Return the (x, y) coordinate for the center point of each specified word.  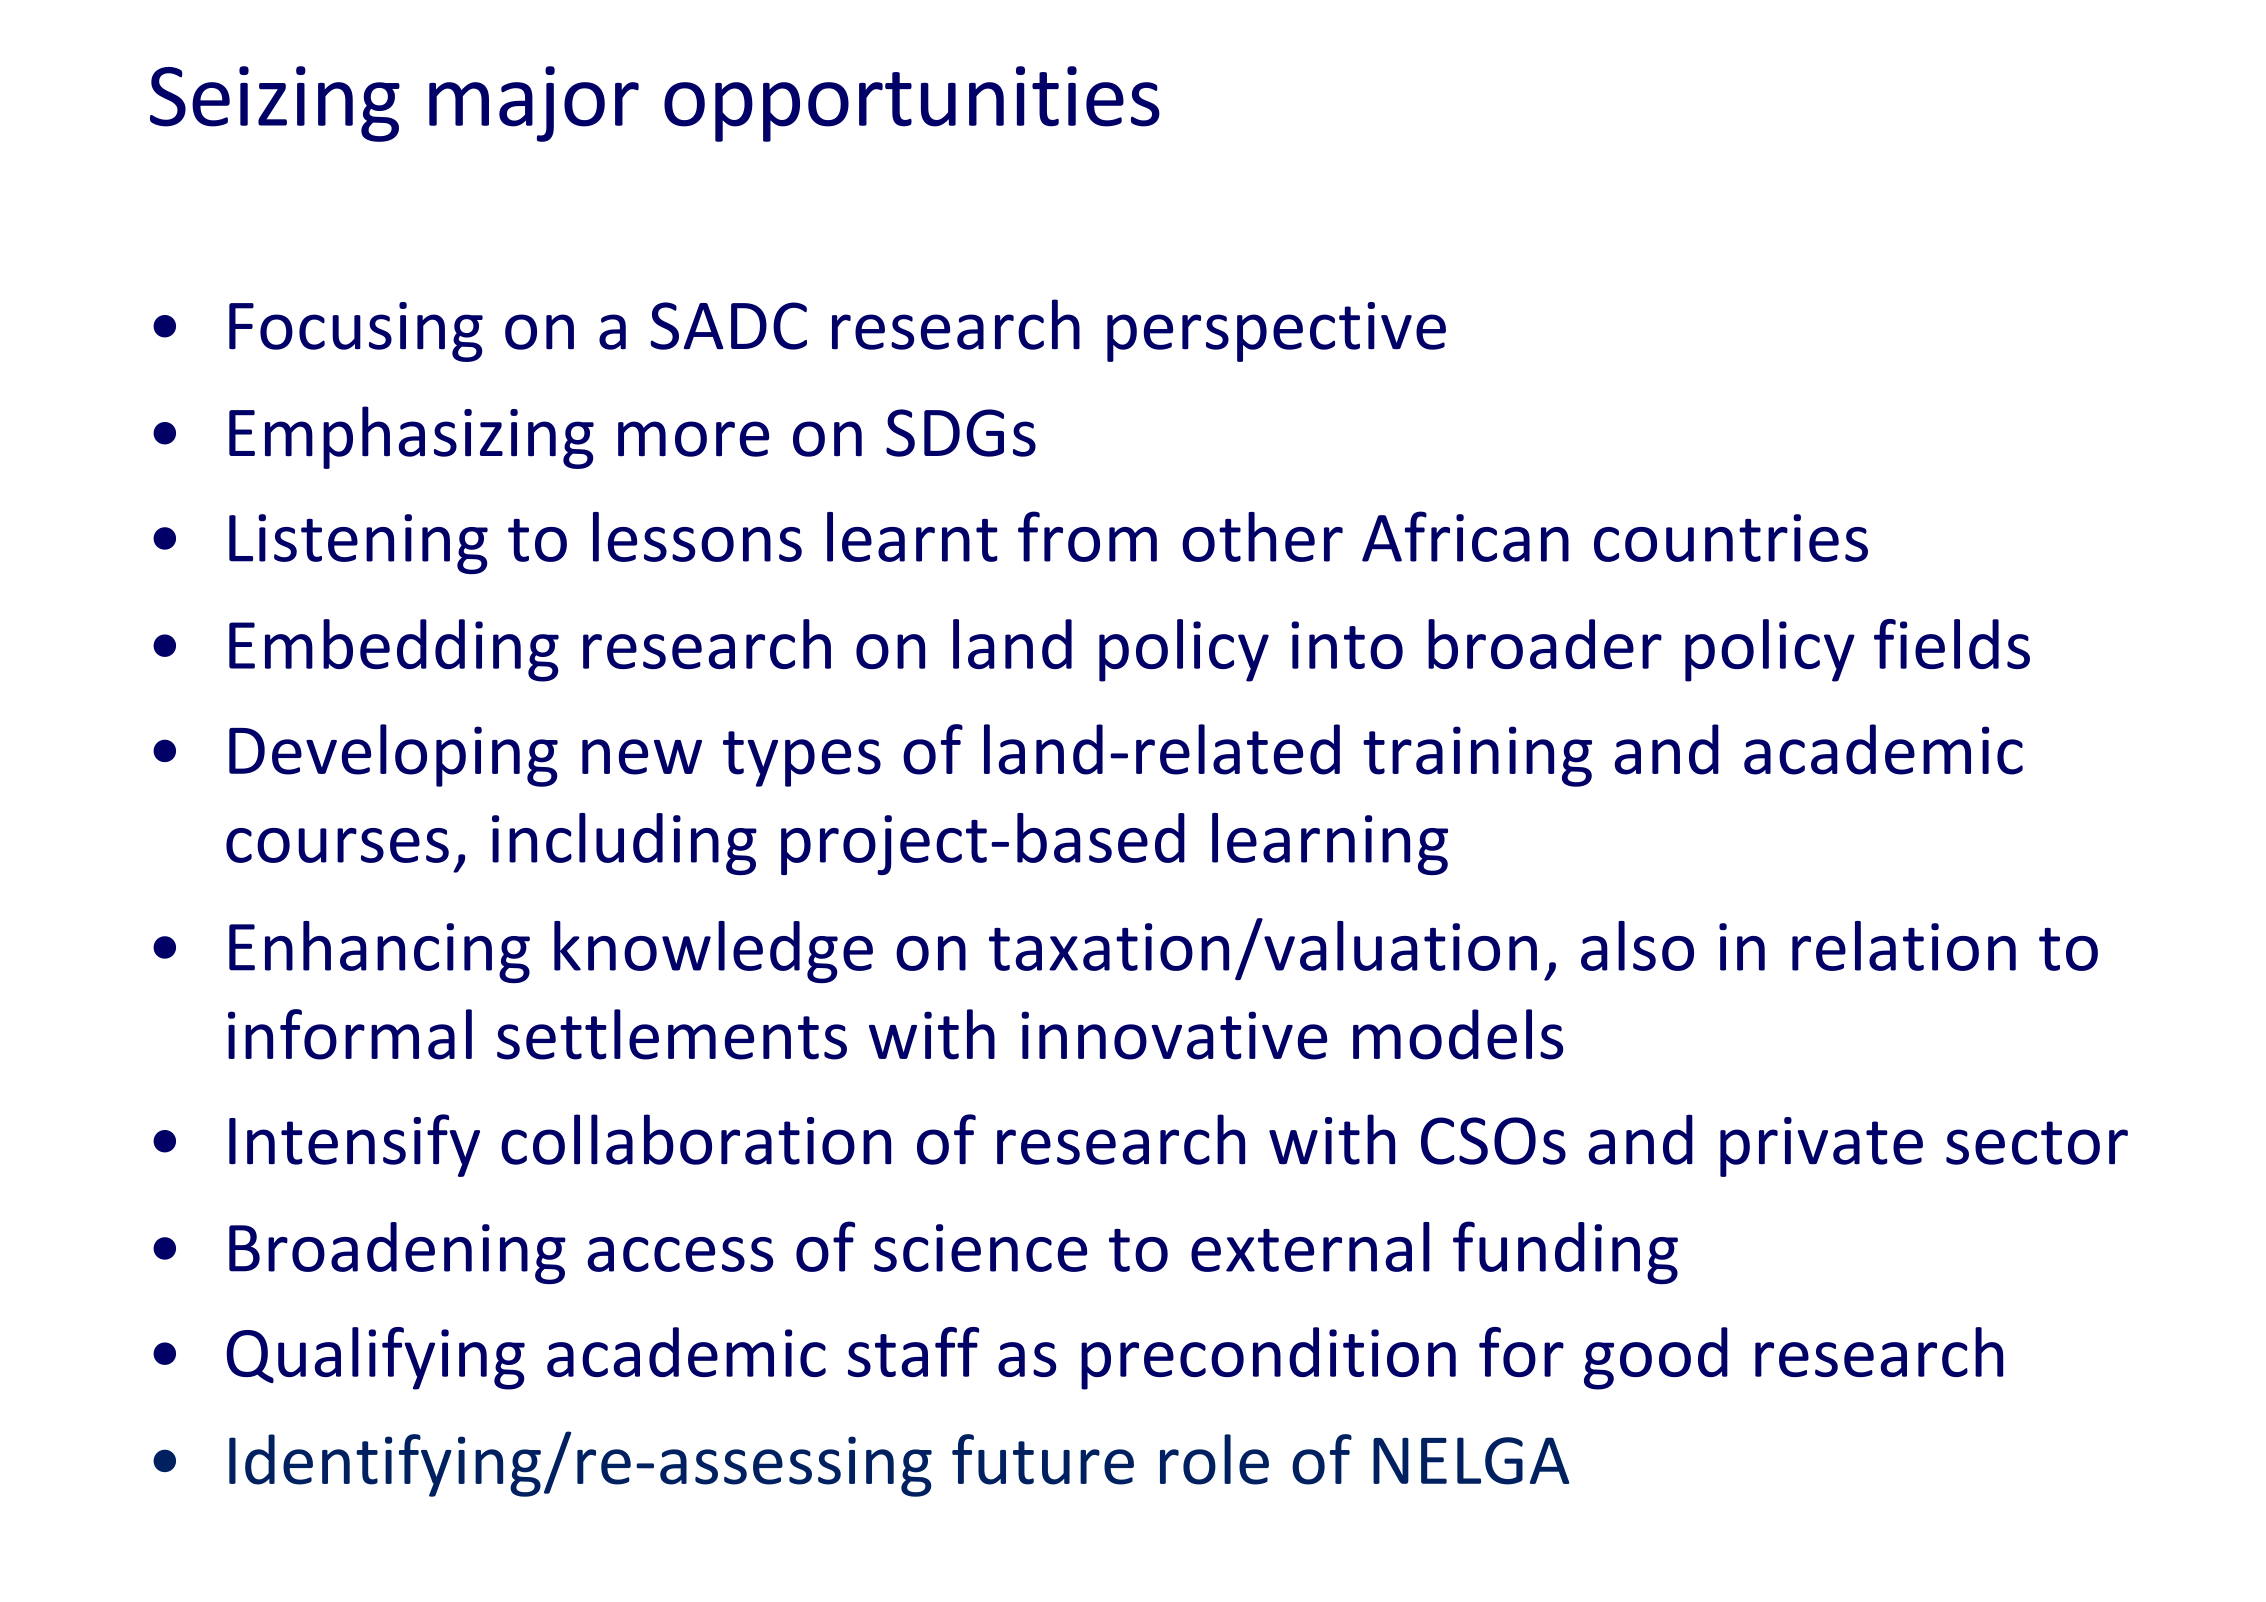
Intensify (354, 1145)
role (1214, 1459)
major (534, 104)
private (1821, 1147)
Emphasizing (411, 437)
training (1477, 756)
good (1656, 1358)
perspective (1276, 332)
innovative (1174, 1035)
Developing (393, 755)
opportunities (912, 104)
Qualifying (375, 1358)
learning (1330, 844)
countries (1731, 538)
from (1087, 536)
